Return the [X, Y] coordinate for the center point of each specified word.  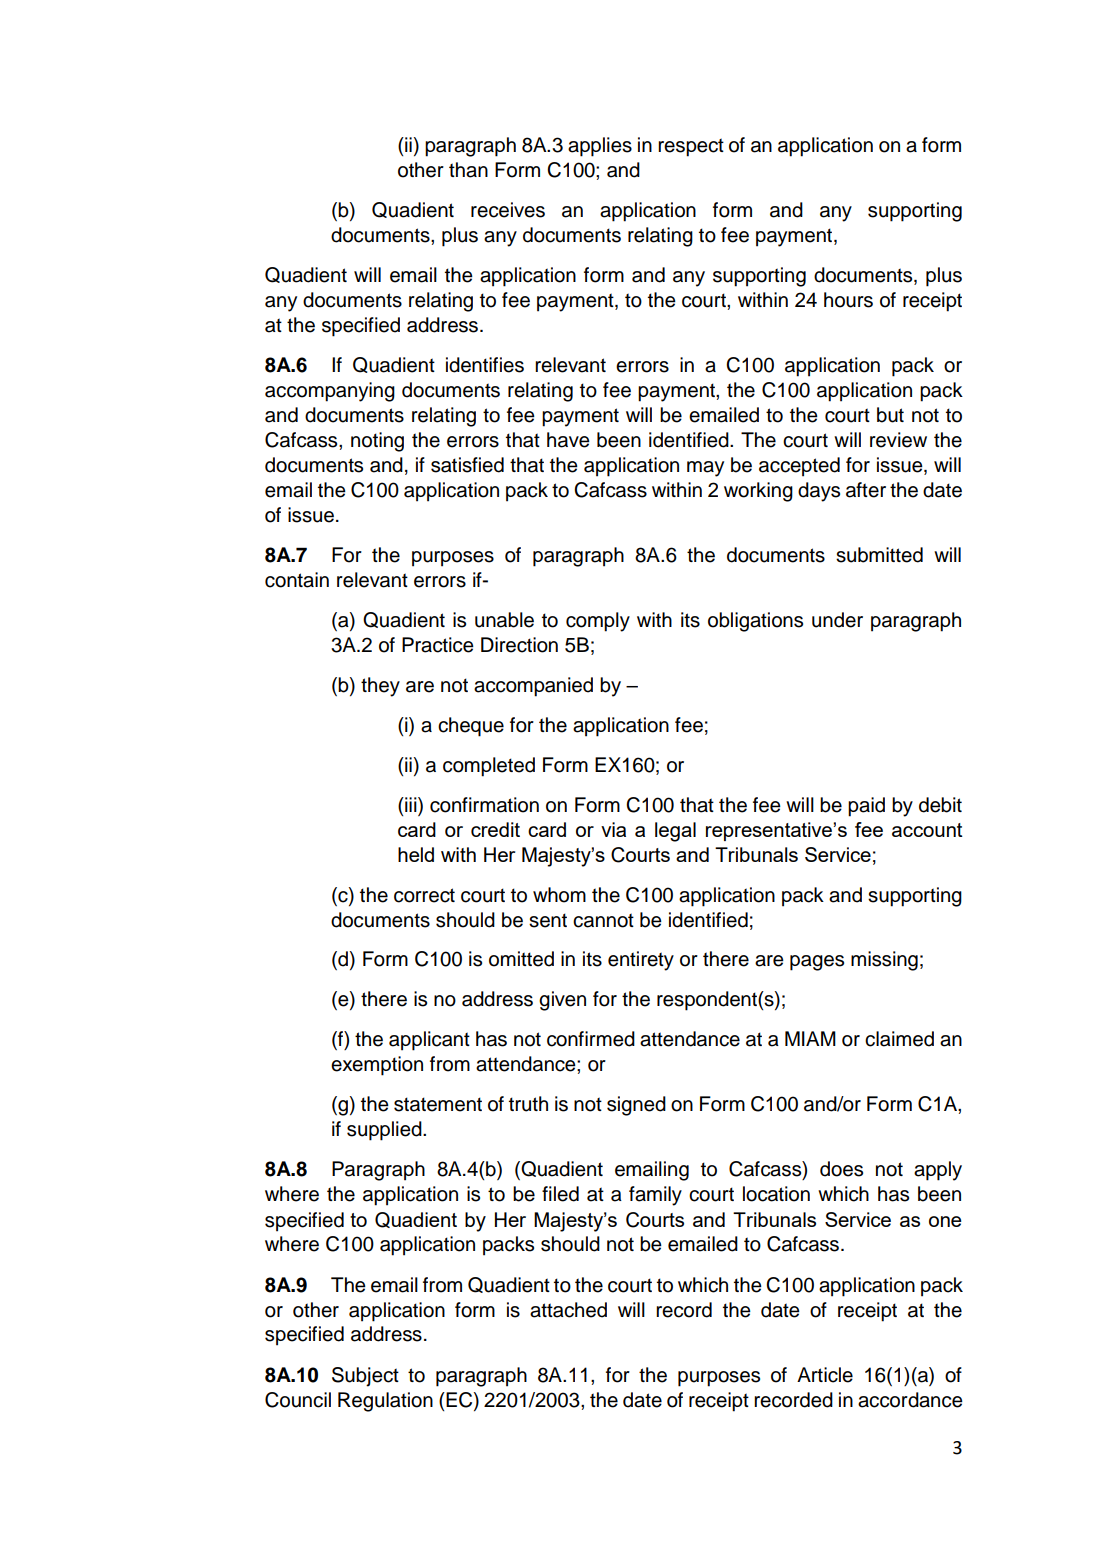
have [568, 440]
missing [884, 961]
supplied [385, 1131]
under [837, 620]
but [890, 415]
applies [600, 147]
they [380, 687]
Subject [365, 1377]
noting [377, 442]
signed [636, 1106]
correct [424, 895]
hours [848, 300]
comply [598, 622]
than [468, 170]
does [841, 1169]
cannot [603, 920]
